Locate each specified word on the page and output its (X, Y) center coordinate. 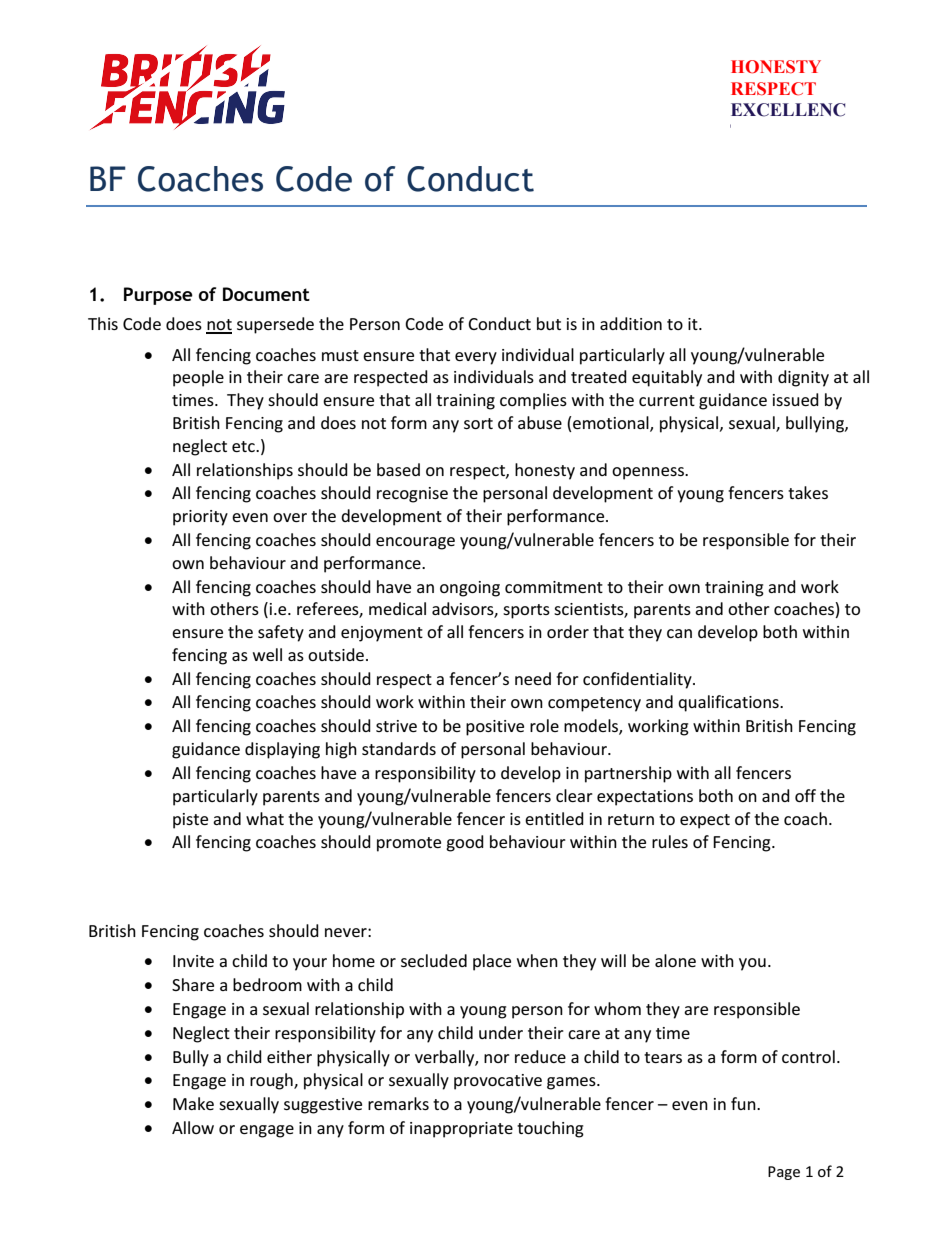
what (265, 818)
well (267, 654)
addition (631, 323)
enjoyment (382, 634)
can (679, 633)
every (476, 358)
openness (649, 473)
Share (193, 984)
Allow (193, 1127)
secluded (434, 960)
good (465, 843)
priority (200, 518)
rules (670, 841)
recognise (412, 495)
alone (675, 960)
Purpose (158, 296)
